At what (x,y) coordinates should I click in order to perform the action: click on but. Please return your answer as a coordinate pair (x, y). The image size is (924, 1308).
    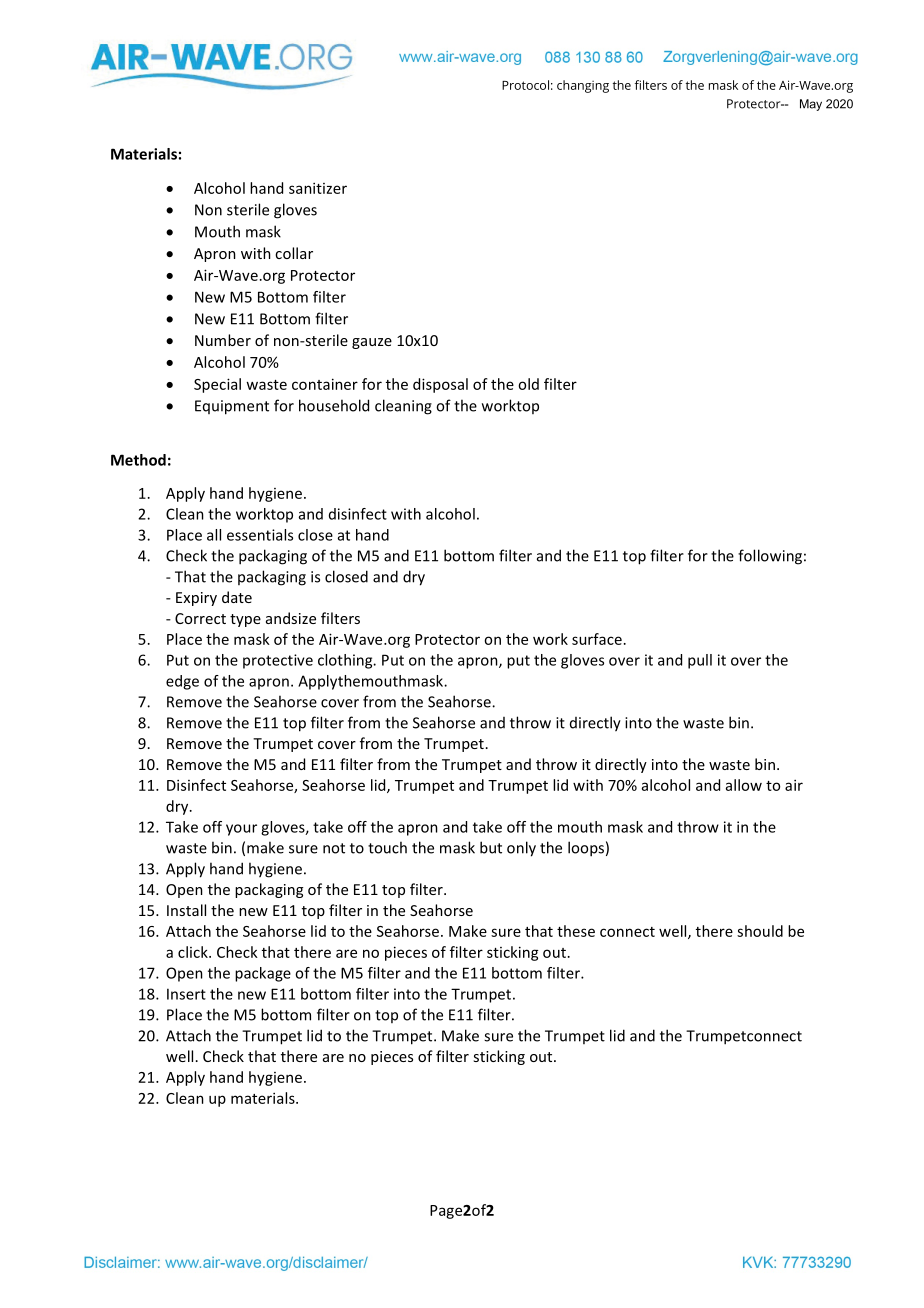
    Looking at the image, I should click on (491, 847).
